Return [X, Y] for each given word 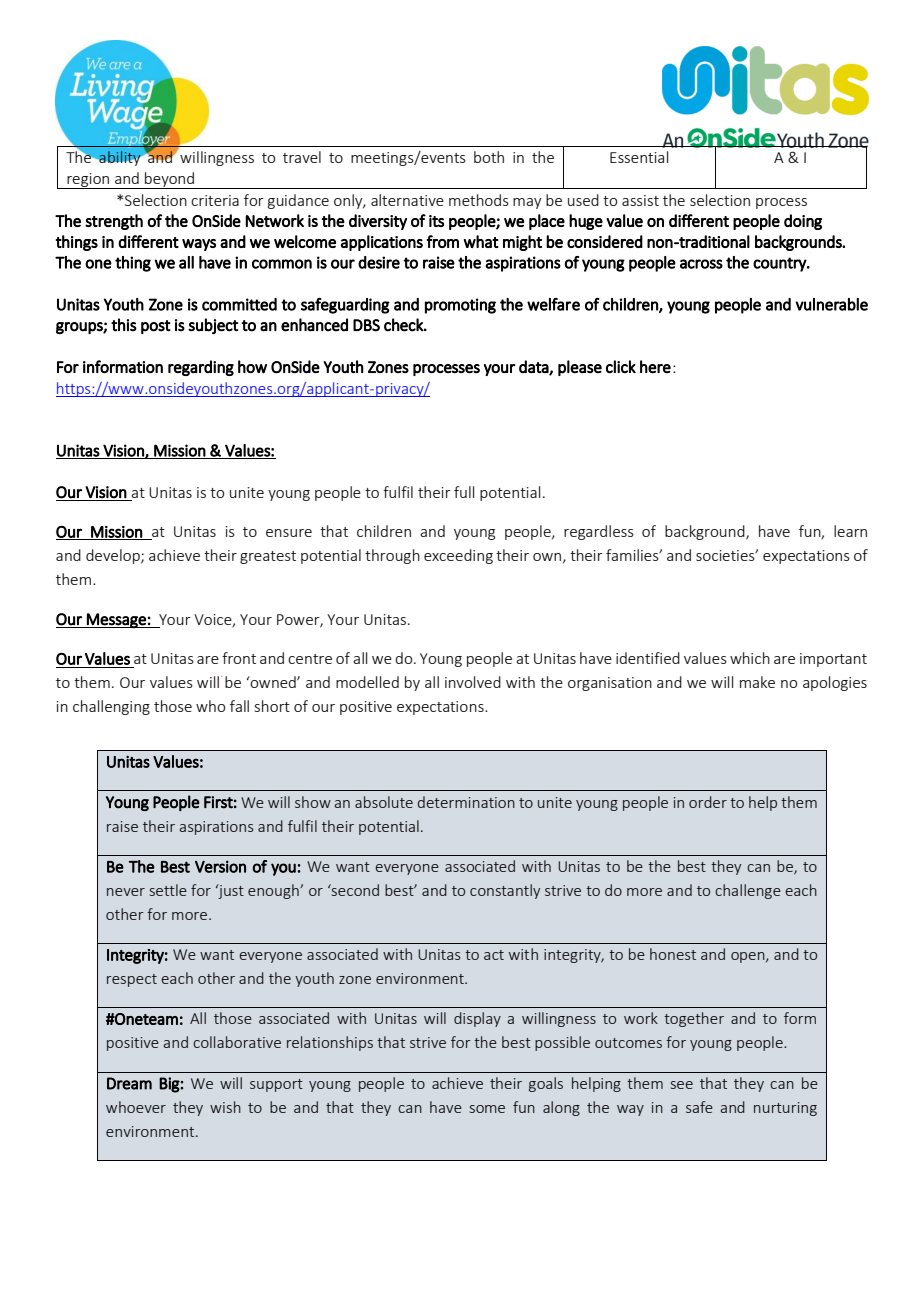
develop [114, 556]
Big [169, 1085]
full [464, 492]
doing [803, 222]
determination [466, 802]
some [487, 1109]
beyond [170, 180]
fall [239, 706]
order [708, 802]
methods [479, 200]
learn [850, 531]
